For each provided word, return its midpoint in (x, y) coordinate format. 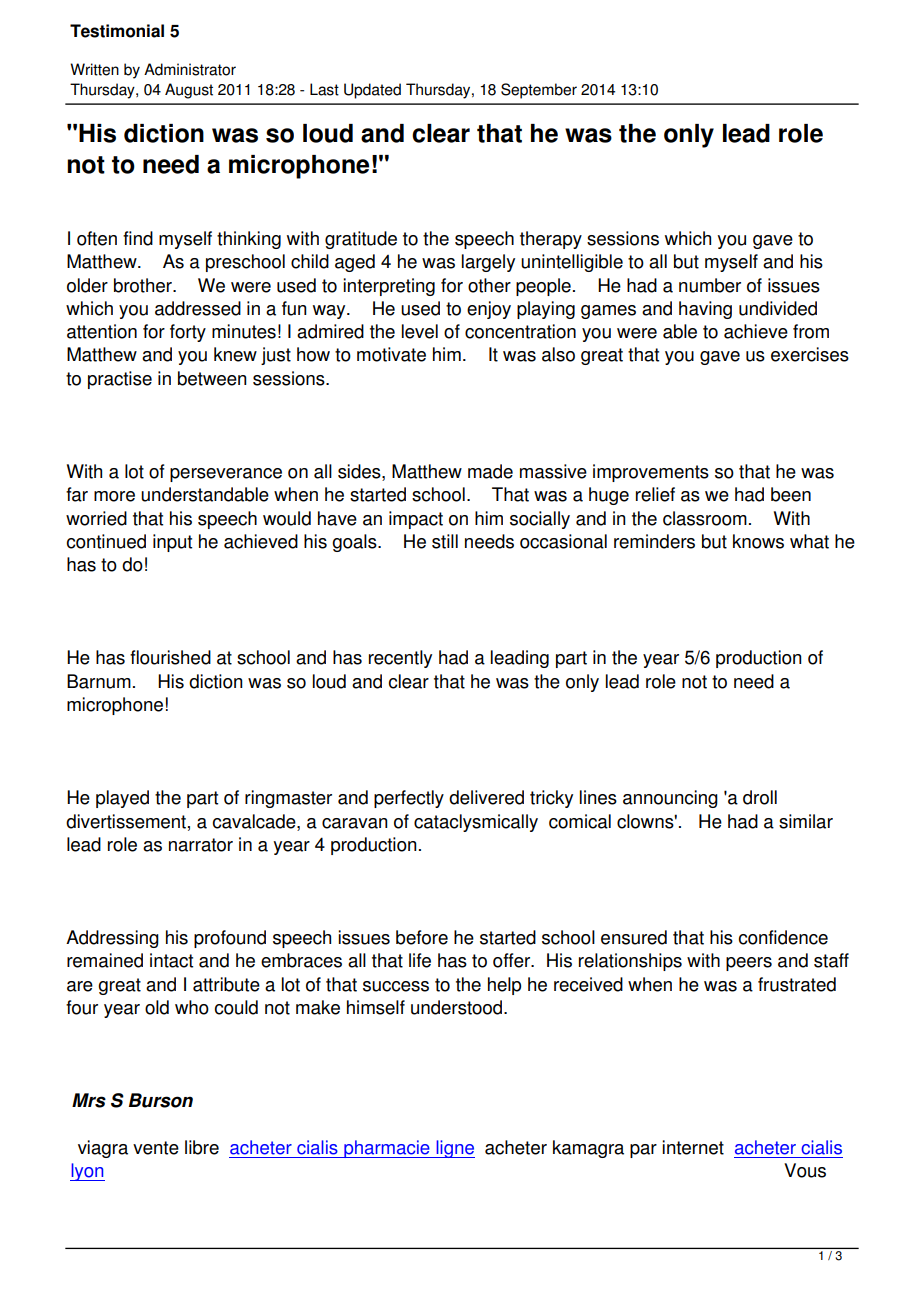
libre (202, 1147)
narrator (201, 845)
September (539, 91)
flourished (170, 657)
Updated (372, 91)
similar (806, 821)
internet (693, 1147)
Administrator (190, 69)
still (445, 541)
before (422, 937)
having (705, 310)
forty (188, 333)
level (420, 331)
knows (758, 541)
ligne (454, 1149)
